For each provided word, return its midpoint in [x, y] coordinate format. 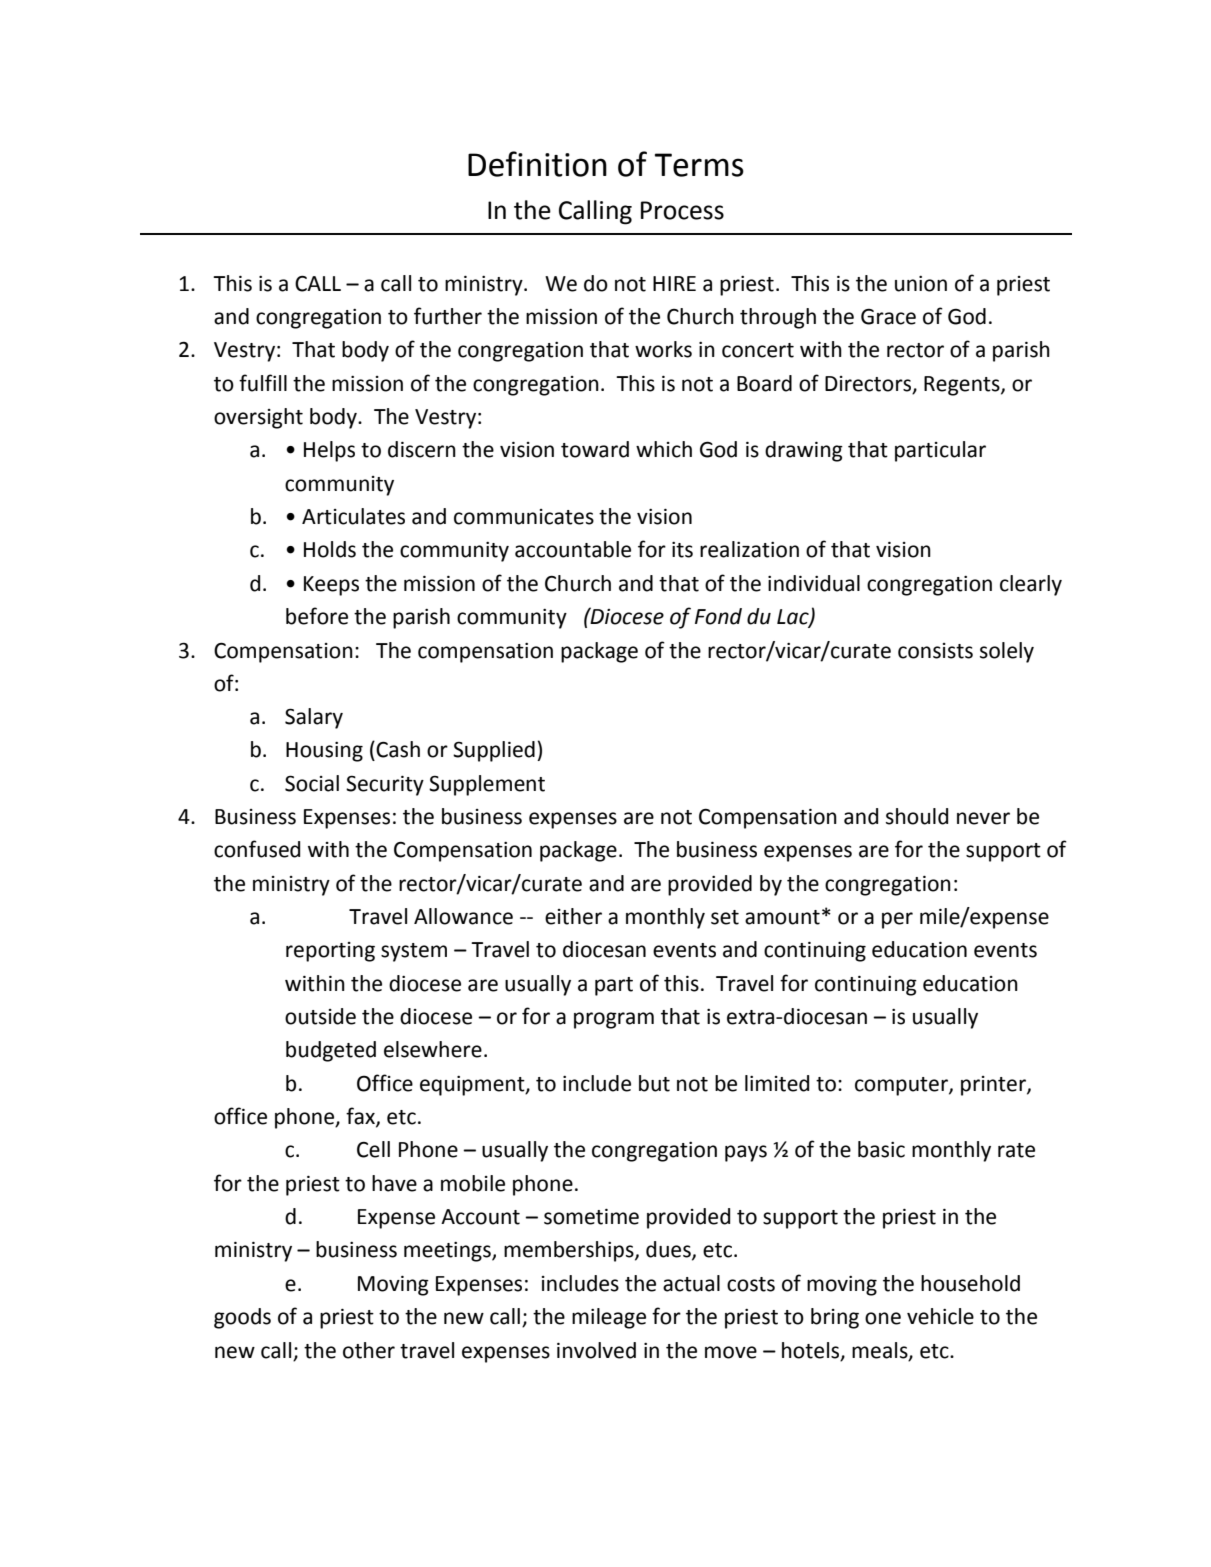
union [921, 284]
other [369, 1350]
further [448, 316]
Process [682, 210]
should [917, 816]
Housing [324, 752]
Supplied [494, 751]
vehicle [940, 1316]
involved [596, 1350]
